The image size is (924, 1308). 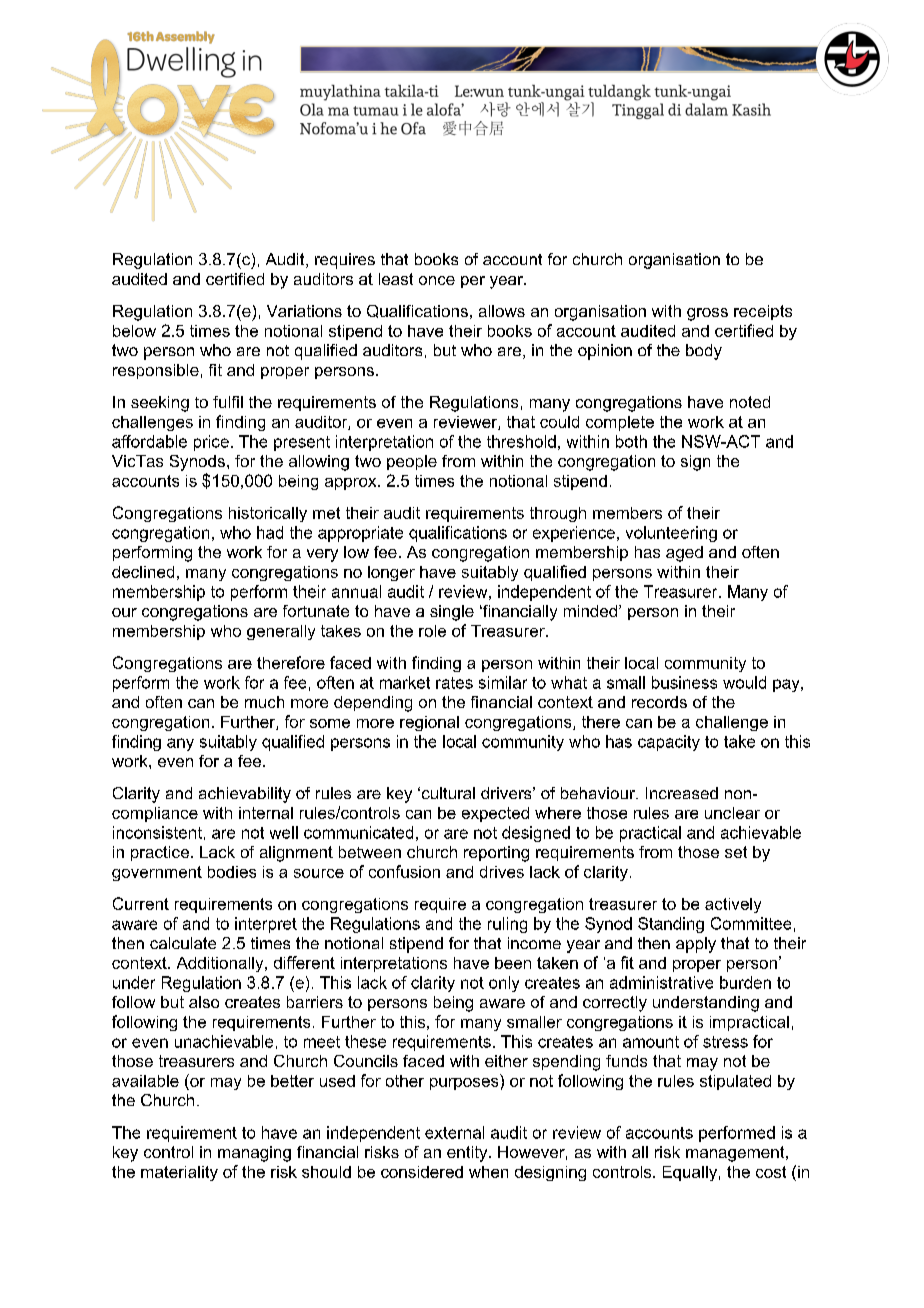 I want to click on volunteering, so click(x=671, y=534).
